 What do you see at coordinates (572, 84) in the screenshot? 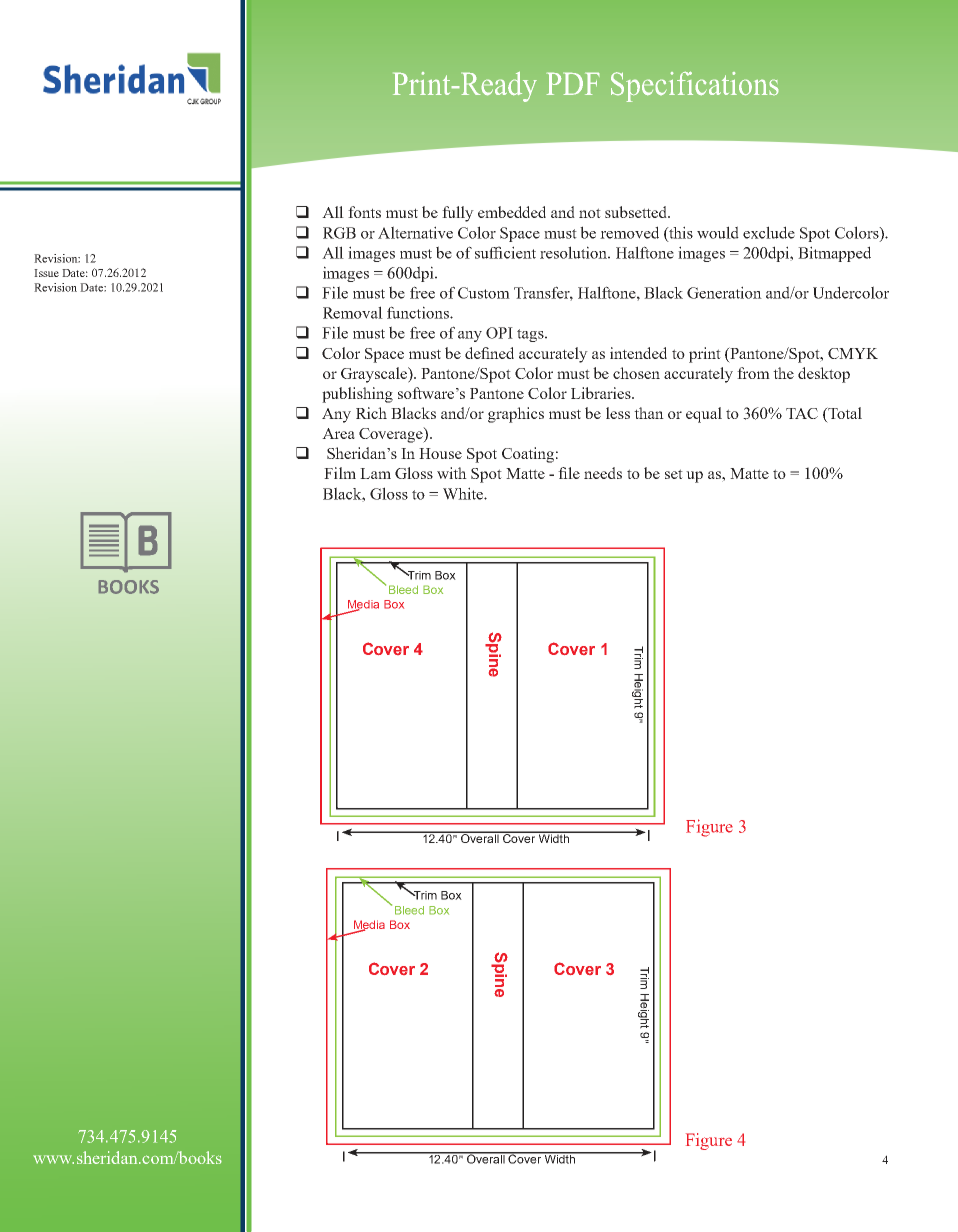
I see `PDF` at bounding box center [572, 84].
